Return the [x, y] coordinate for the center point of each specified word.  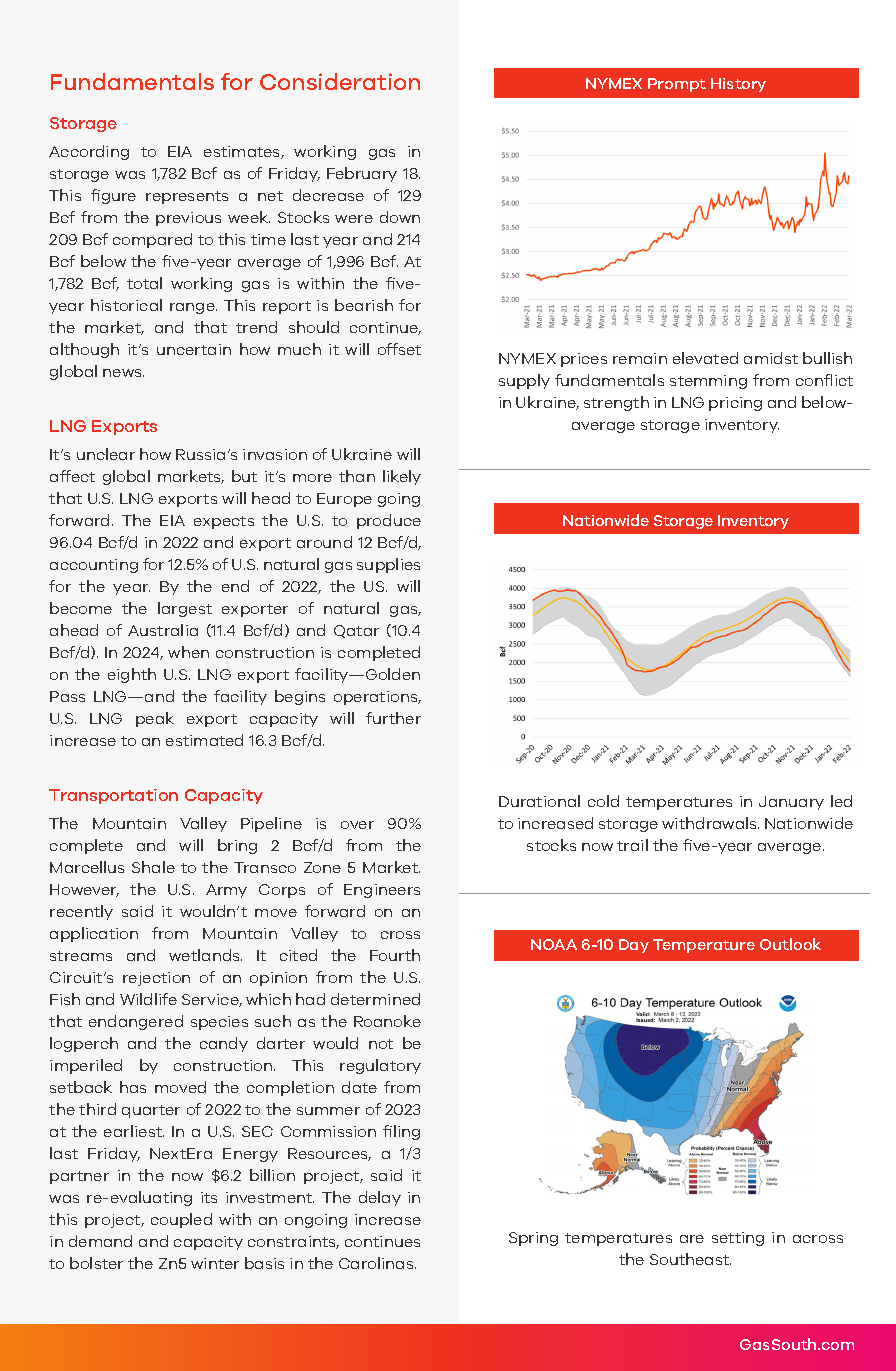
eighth [132, 675]
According [89, 152]
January [791, 803]
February [362, 174]
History [738, 85]
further [393, 718]
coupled [181, 1220]
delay [380, 1198]
